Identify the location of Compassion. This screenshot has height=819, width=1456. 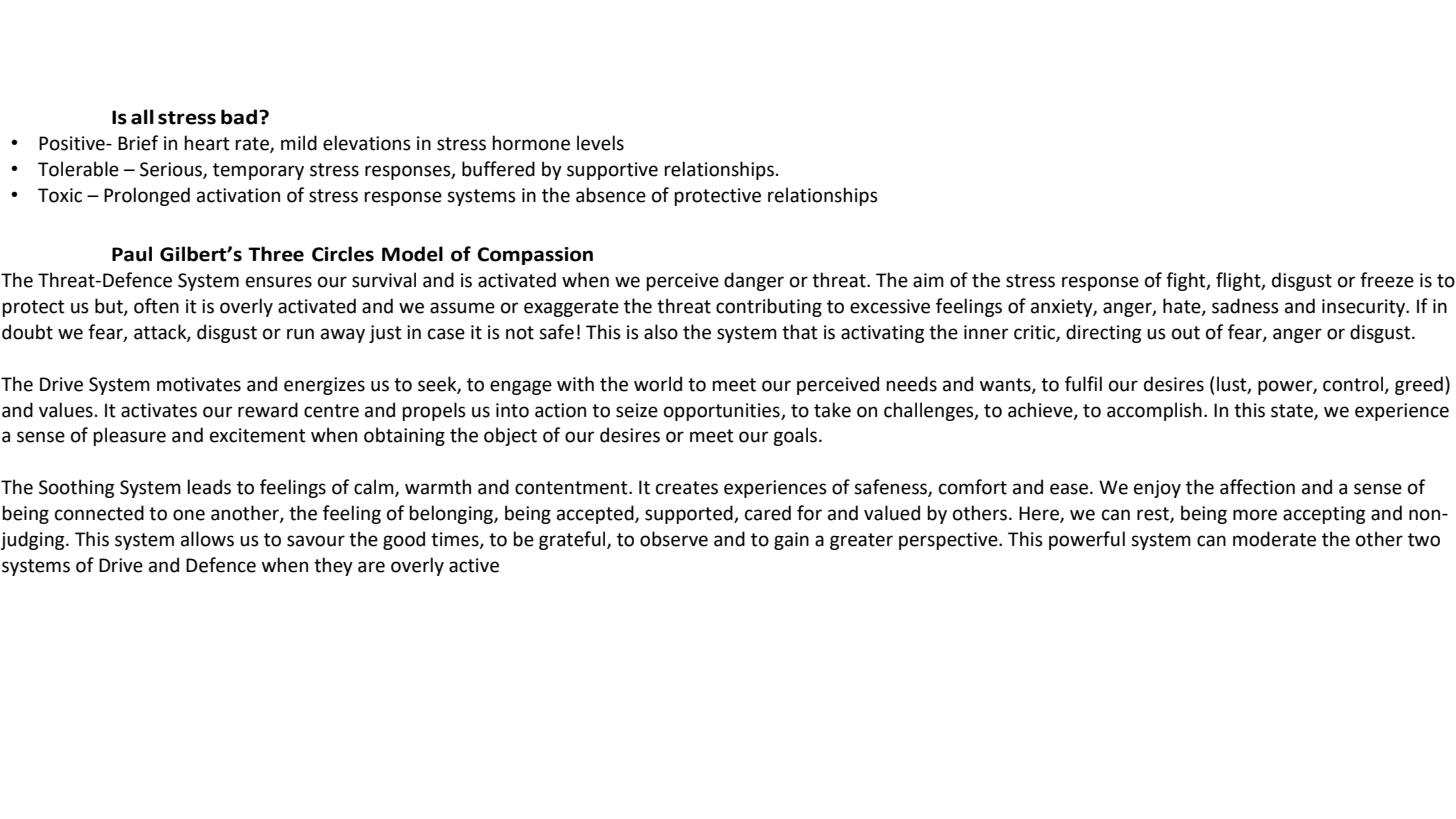
(535, 256).
